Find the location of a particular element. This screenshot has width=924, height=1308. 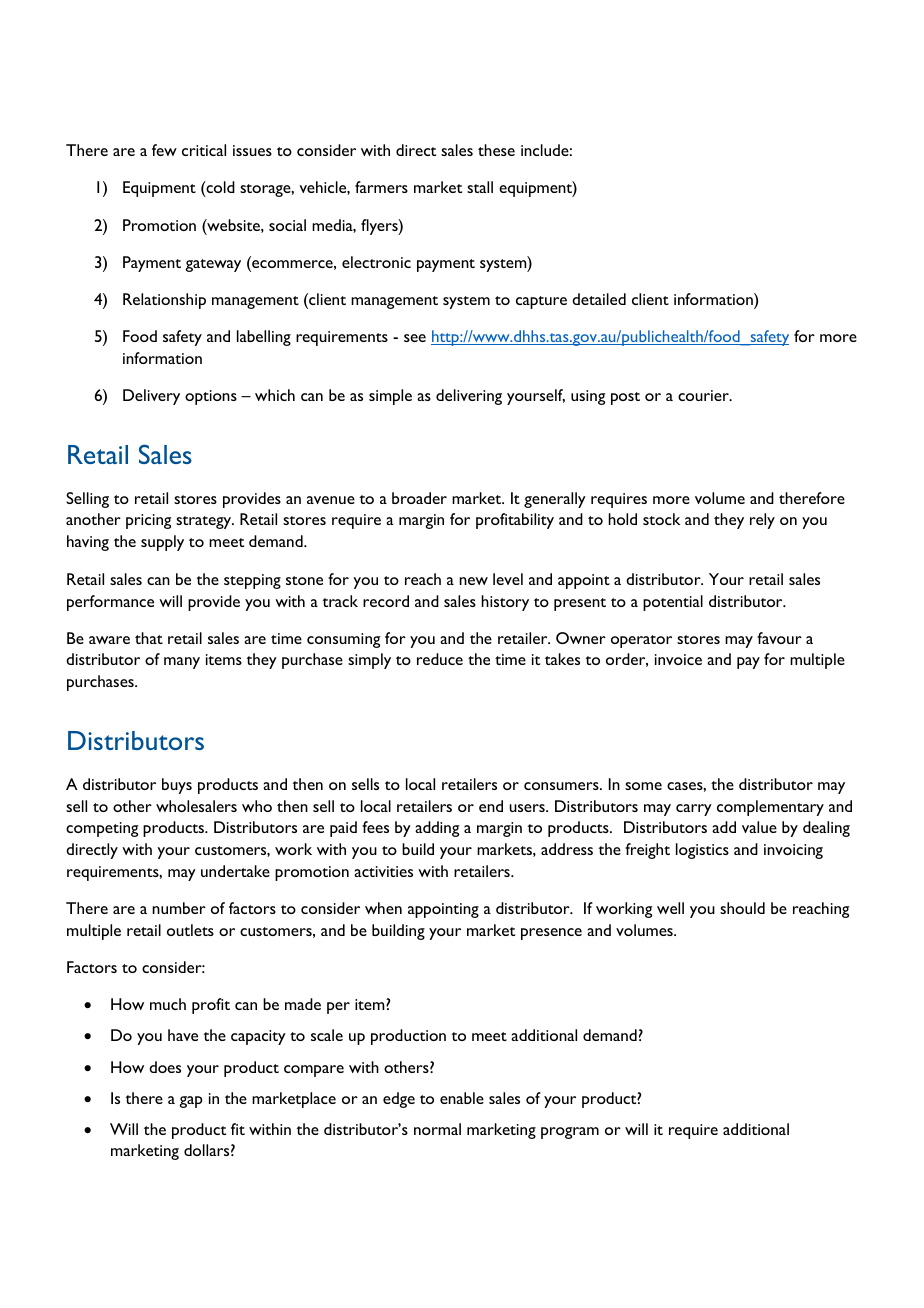

reduce is located at coordinates (440, 659).
